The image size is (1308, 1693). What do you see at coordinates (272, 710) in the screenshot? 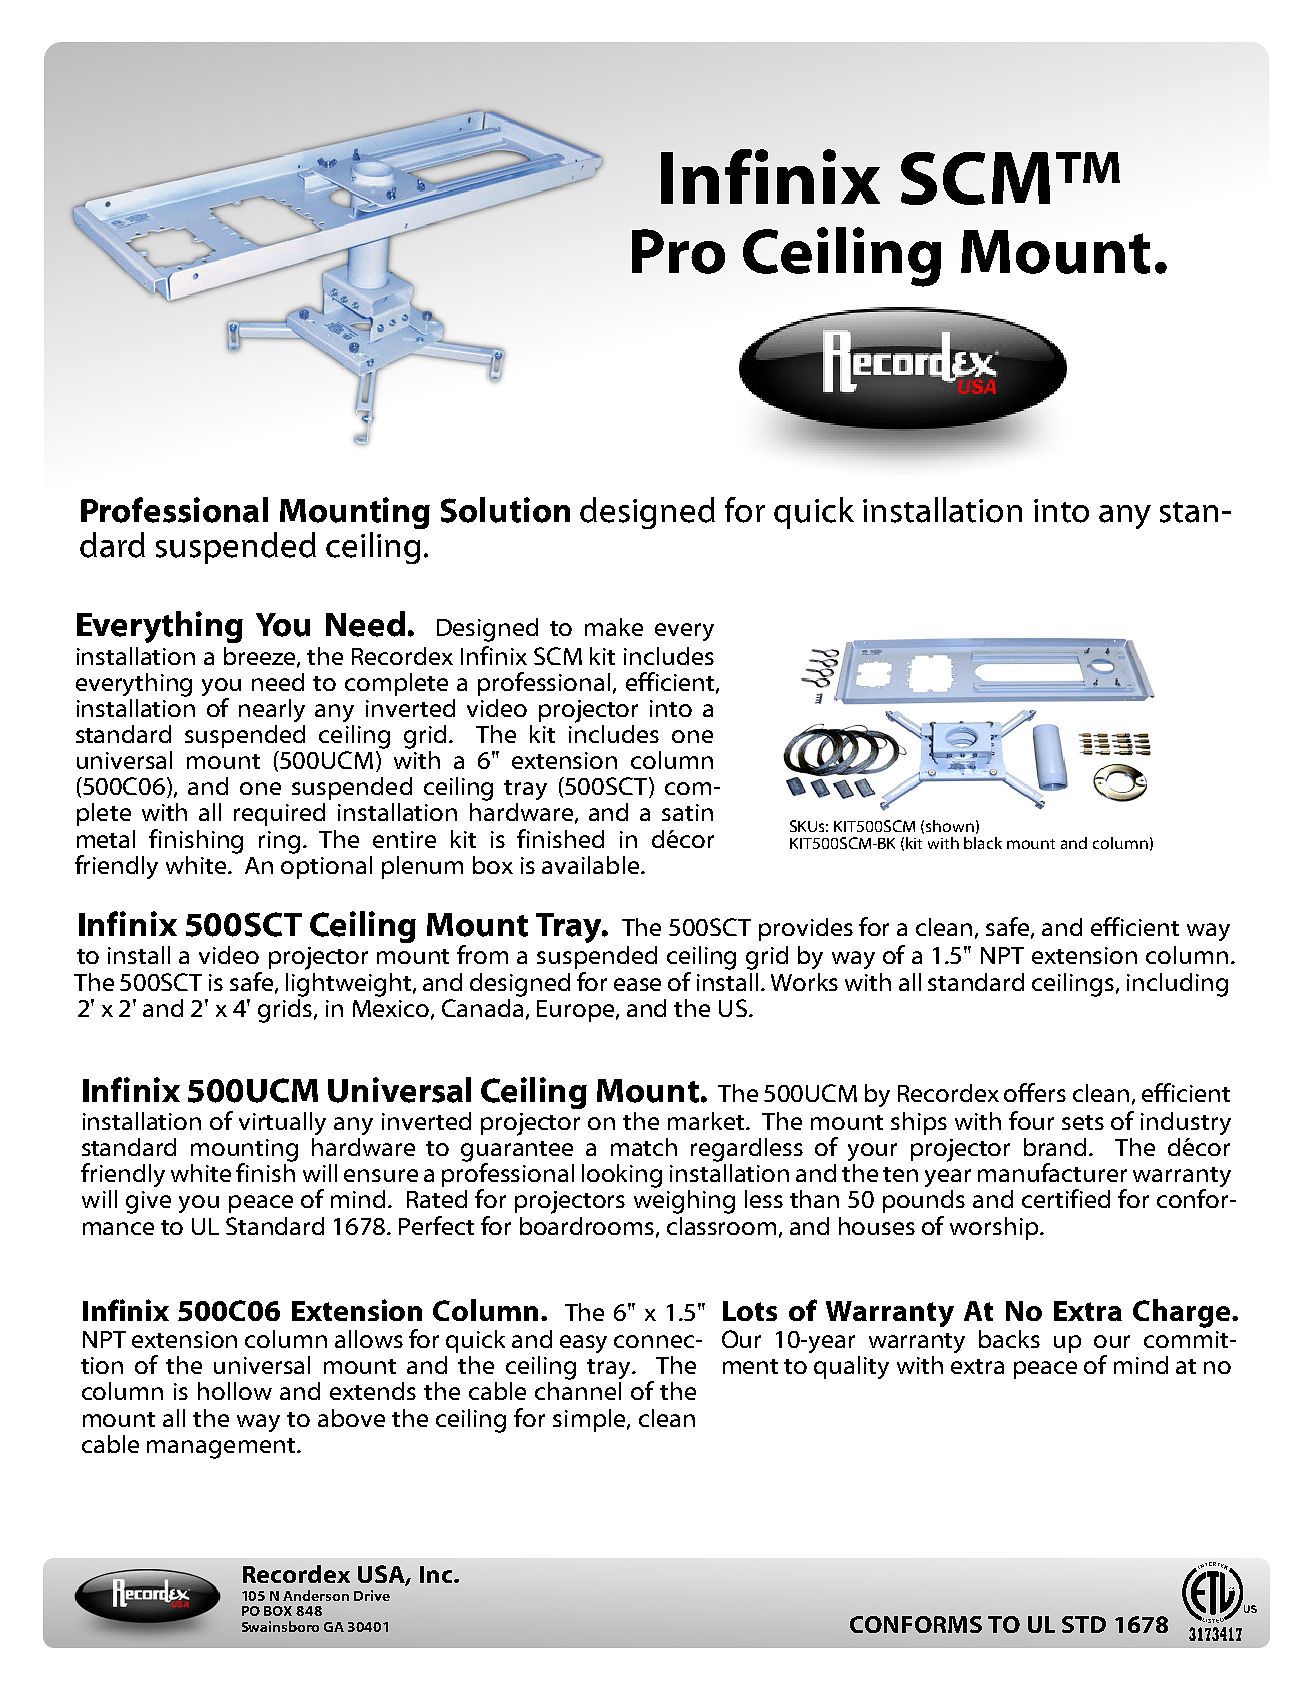
I see `nearly` at bounding box center [272, 710].
